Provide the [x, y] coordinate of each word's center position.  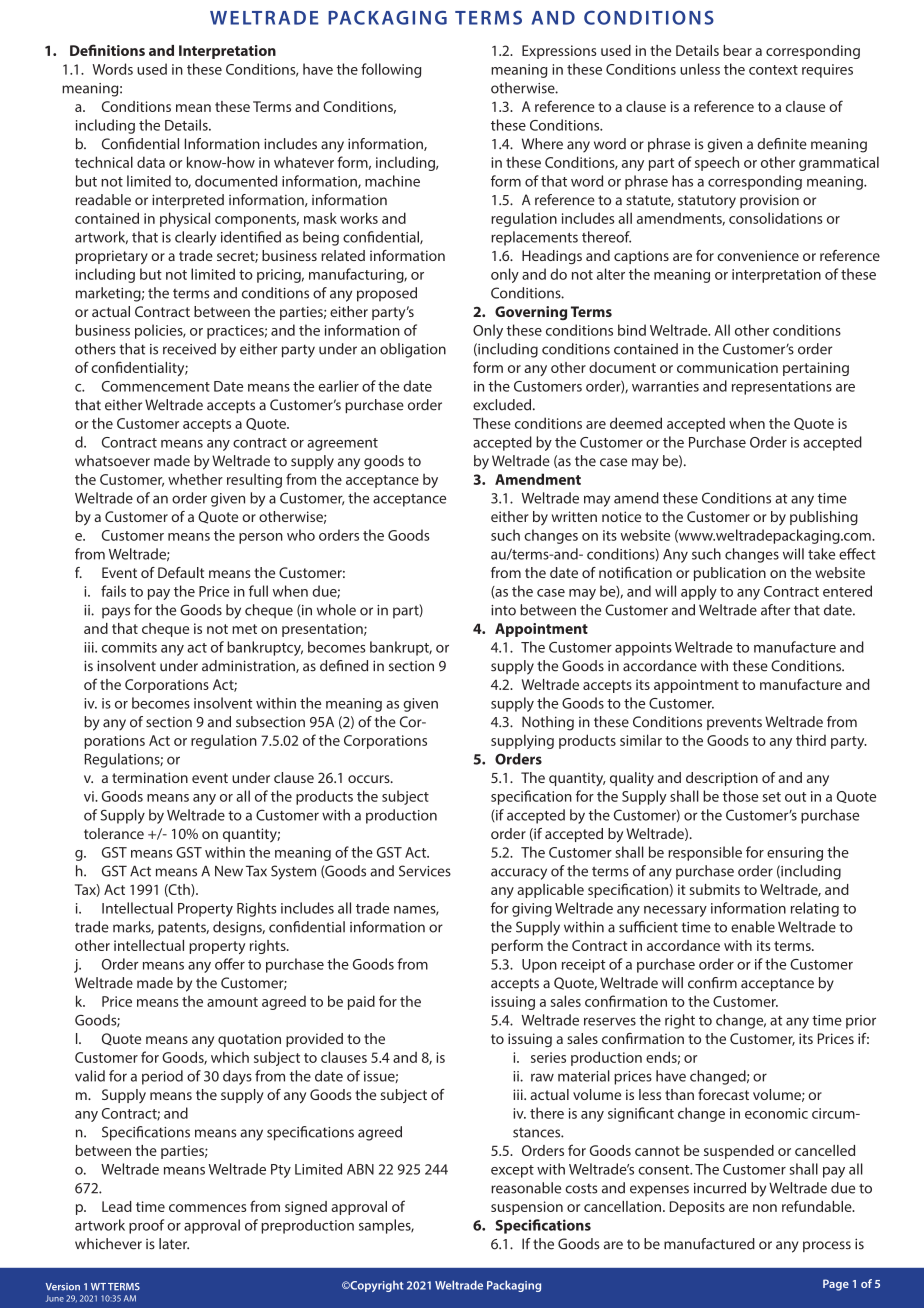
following [391, 70]
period [162, 1077]
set [772, 797]
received [189, 349]
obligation [413, 350]
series [548, 1057]
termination [150, 777]
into [503, 610]
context [773, 70]
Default [181, 572]
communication [727, 367]
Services [425, 871]
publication [730, 574]
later [174, 1244]
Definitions [107, 50]
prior [861, 1022]
